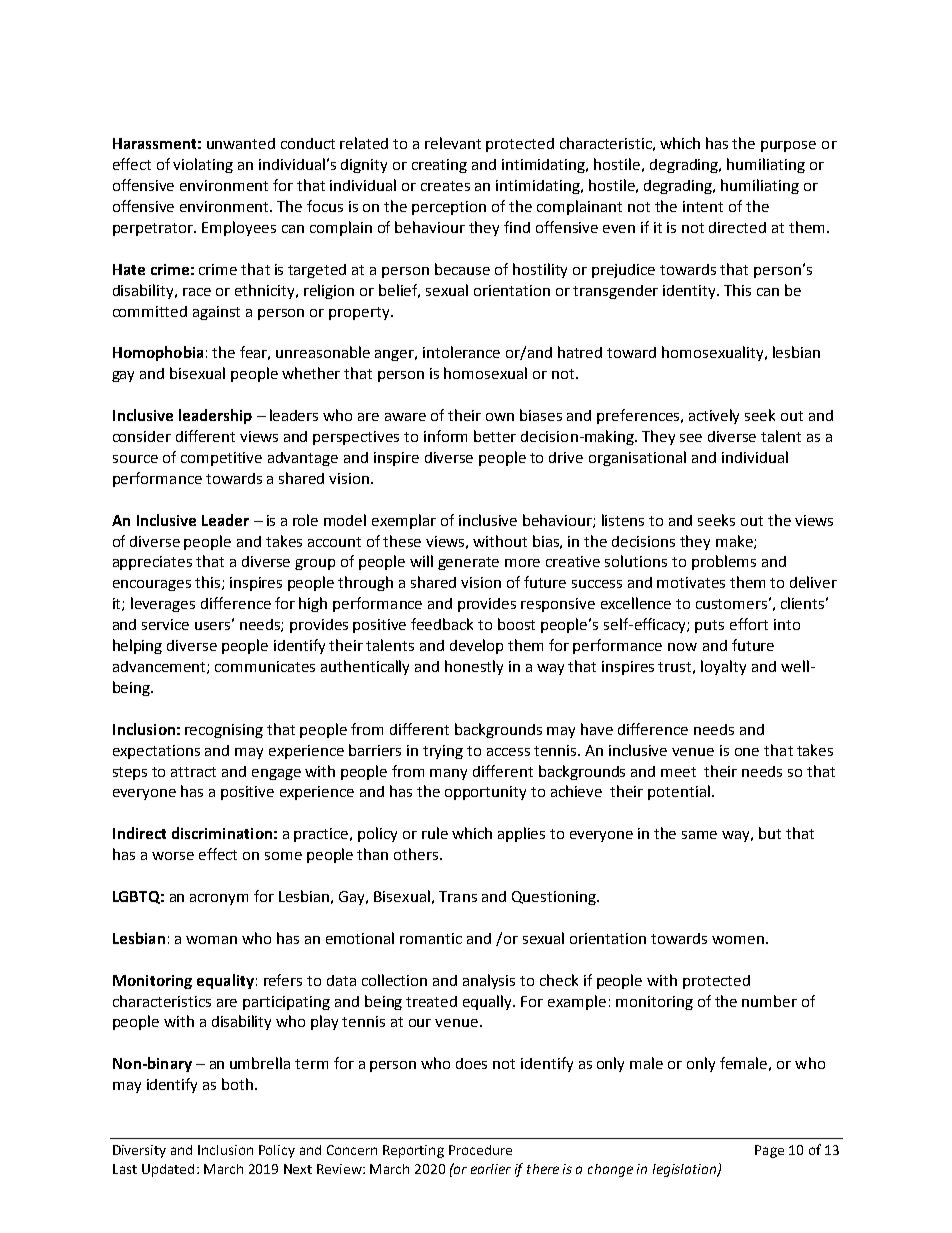  What do you see at coordinates (265, 666) in the screenshot?
I see `communicates` at bounding box center [265, 666].
